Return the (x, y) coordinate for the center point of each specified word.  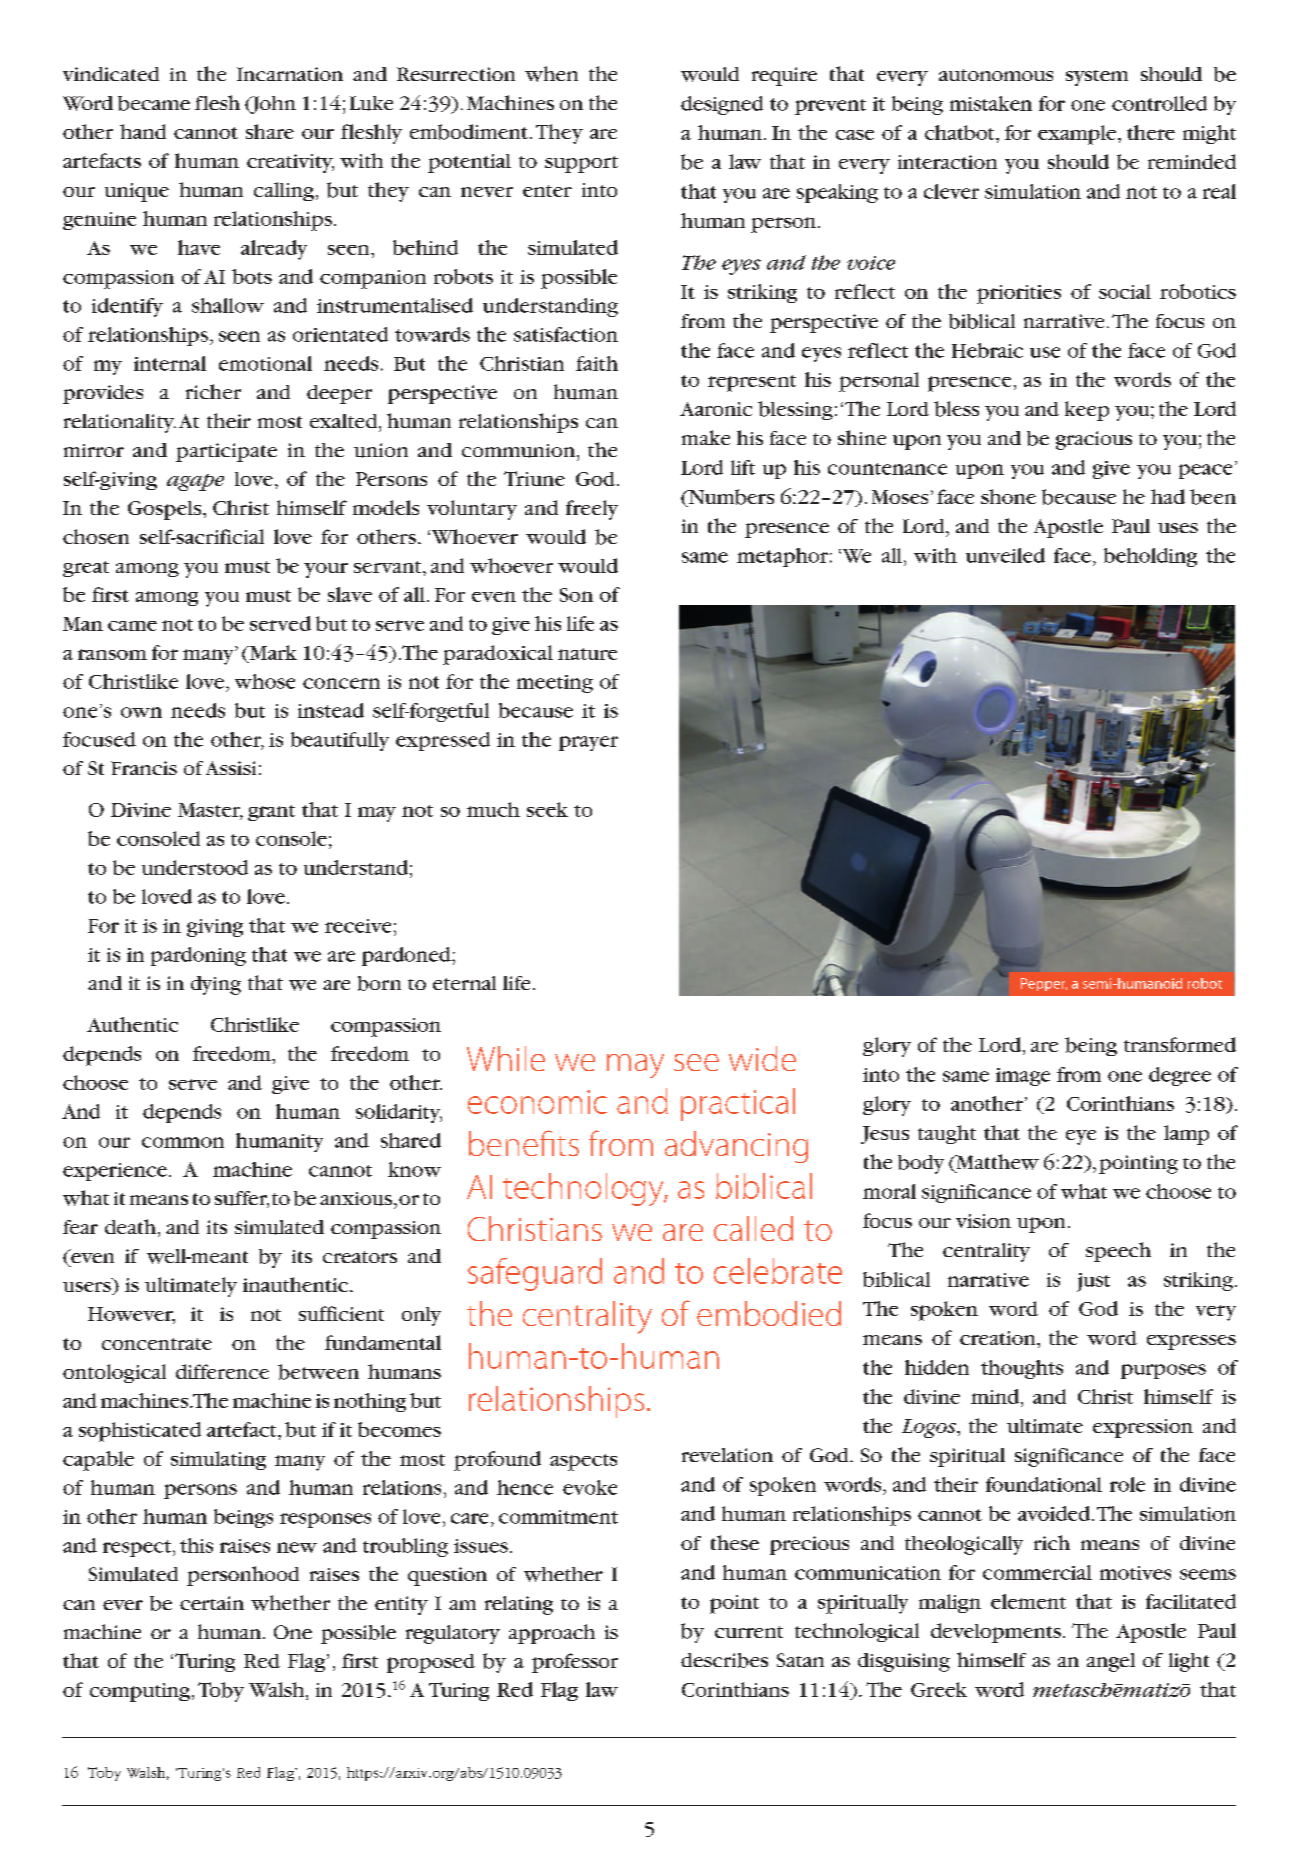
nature (587, 654)
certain (212, 1603)
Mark (272, 652)
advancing (736, 1147)
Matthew (996, 1163)
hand (143, 131)
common (183, 1142)
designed (722, 105)
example (1078, 135)
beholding (1150, 557)
